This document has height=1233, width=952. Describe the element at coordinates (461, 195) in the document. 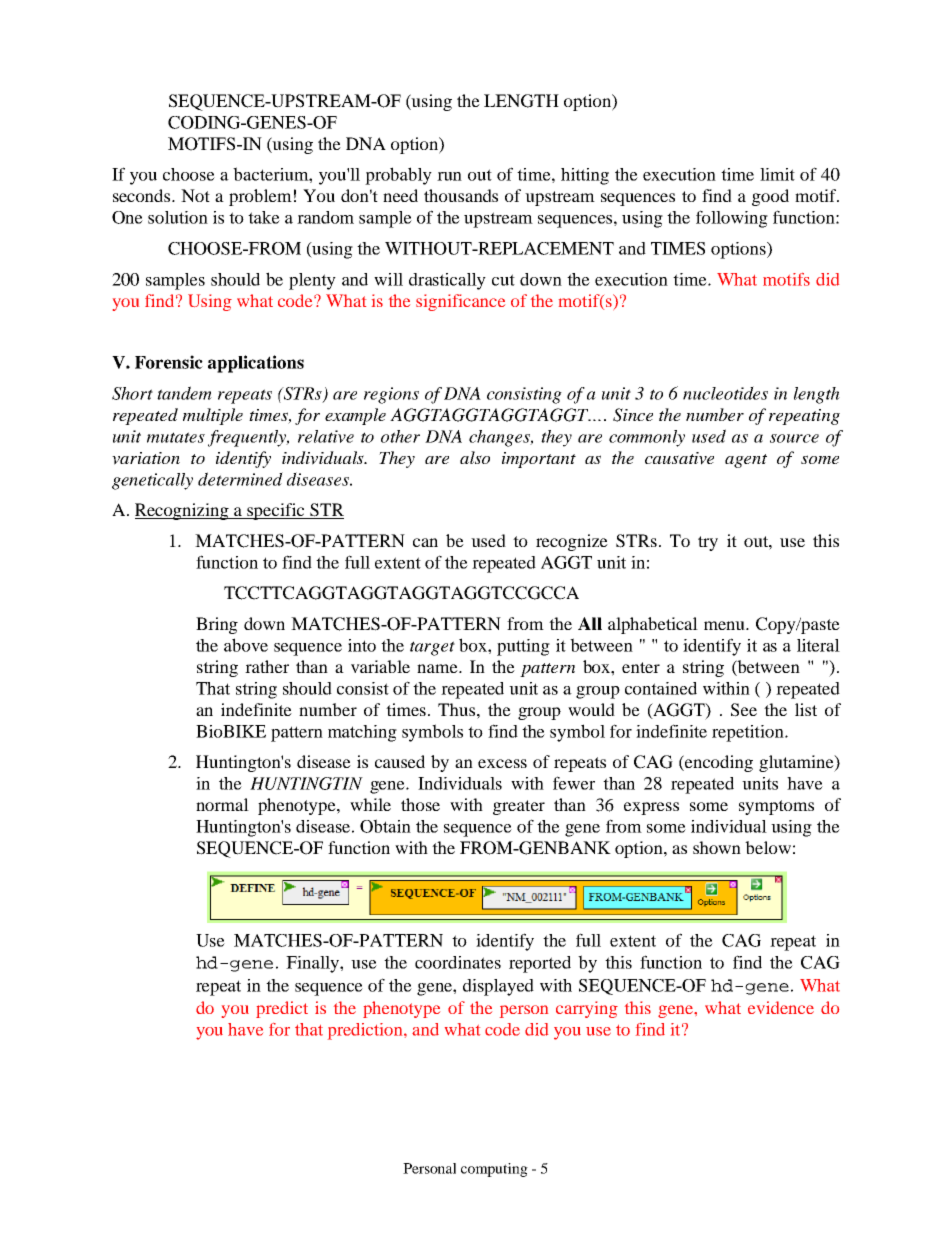

I see `thousands` at that location.
